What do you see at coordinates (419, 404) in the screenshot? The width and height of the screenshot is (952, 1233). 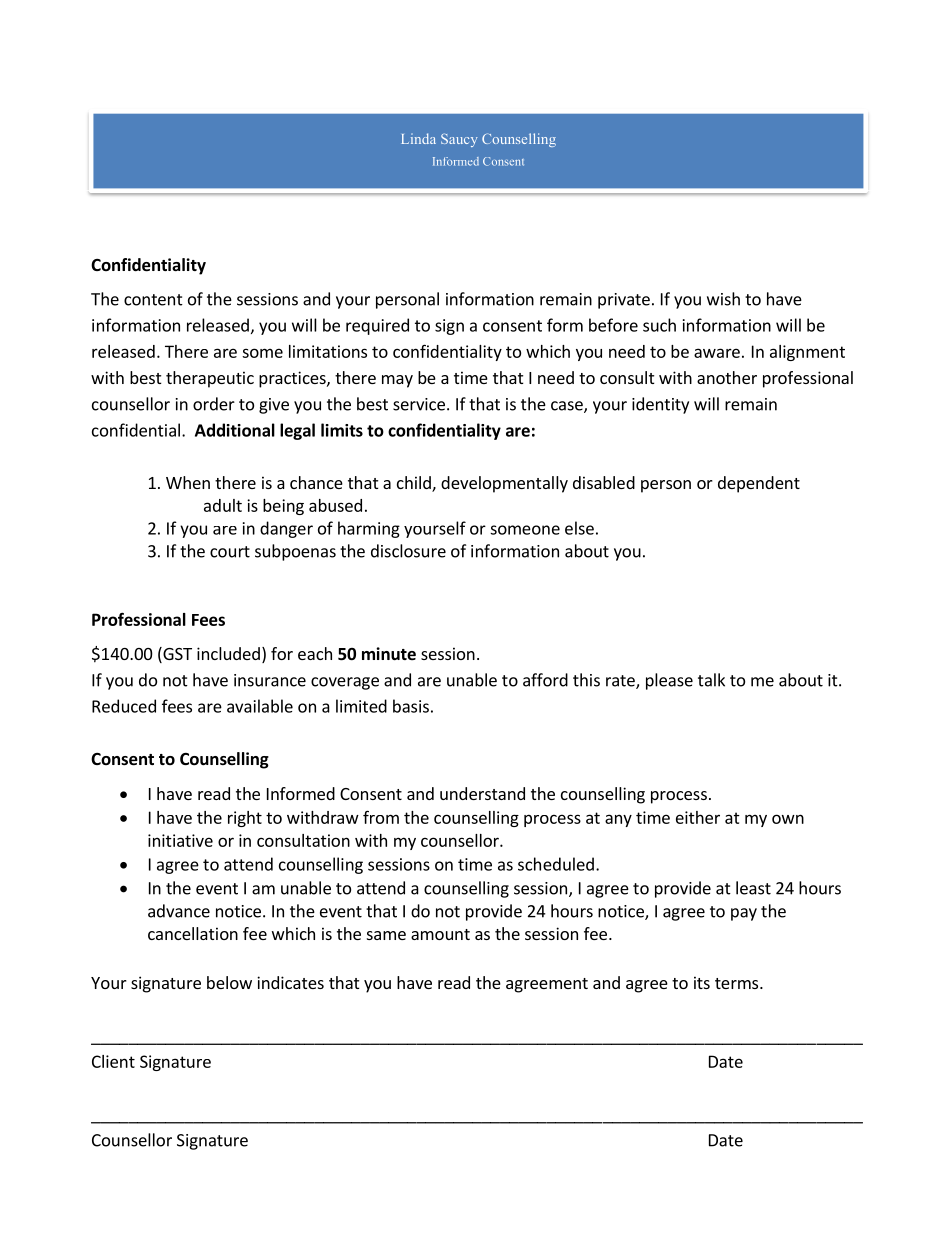 I see `service` at bounding box center [419, 404].
